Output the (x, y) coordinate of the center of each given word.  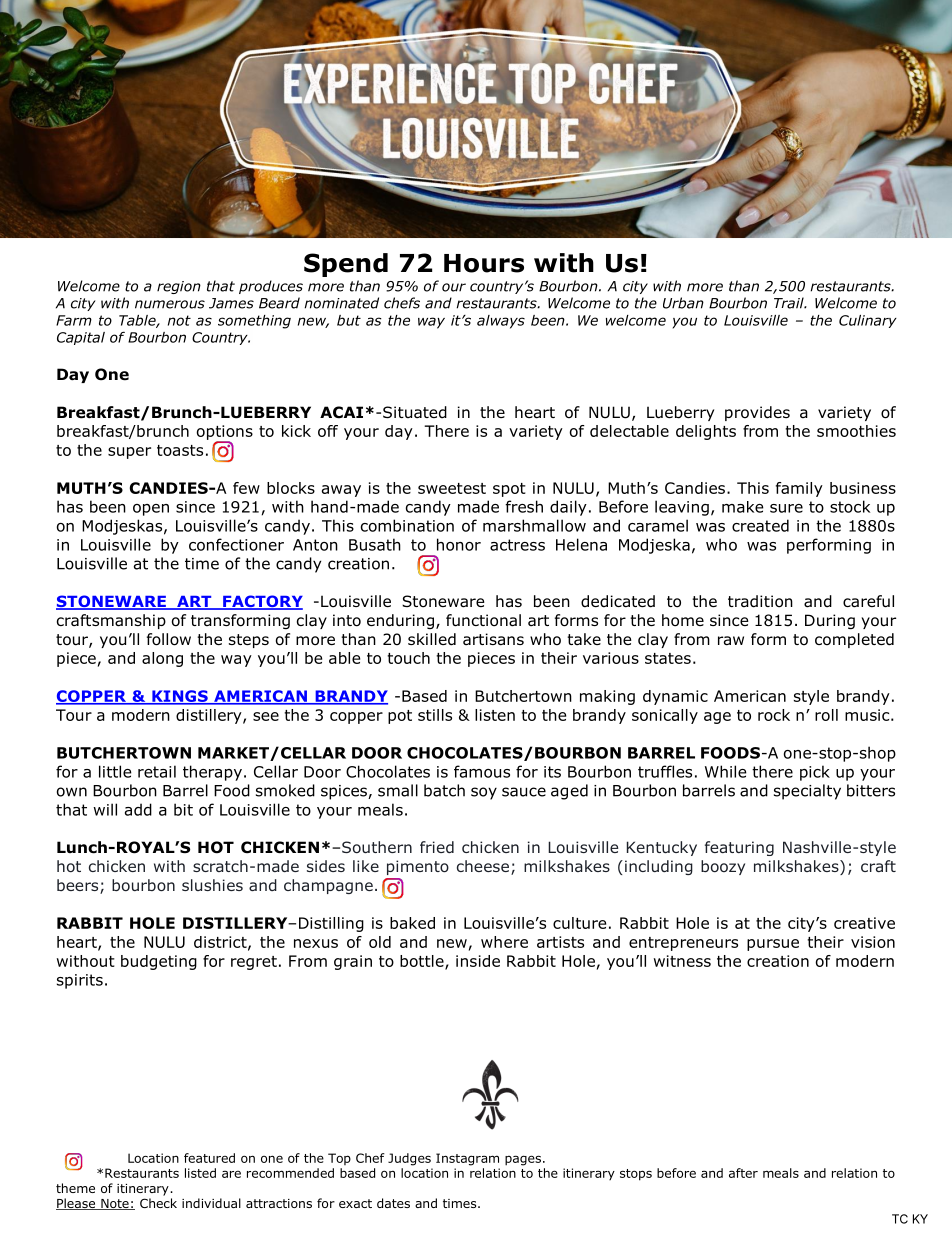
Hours (484, 263)
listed (200, 1173)
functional (483, 620)
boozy (723, 867)
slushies (212, 885)
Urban (683, 303)
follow (169, 639)
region (179, 287)
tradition (760, 601)
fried (437, 847)
